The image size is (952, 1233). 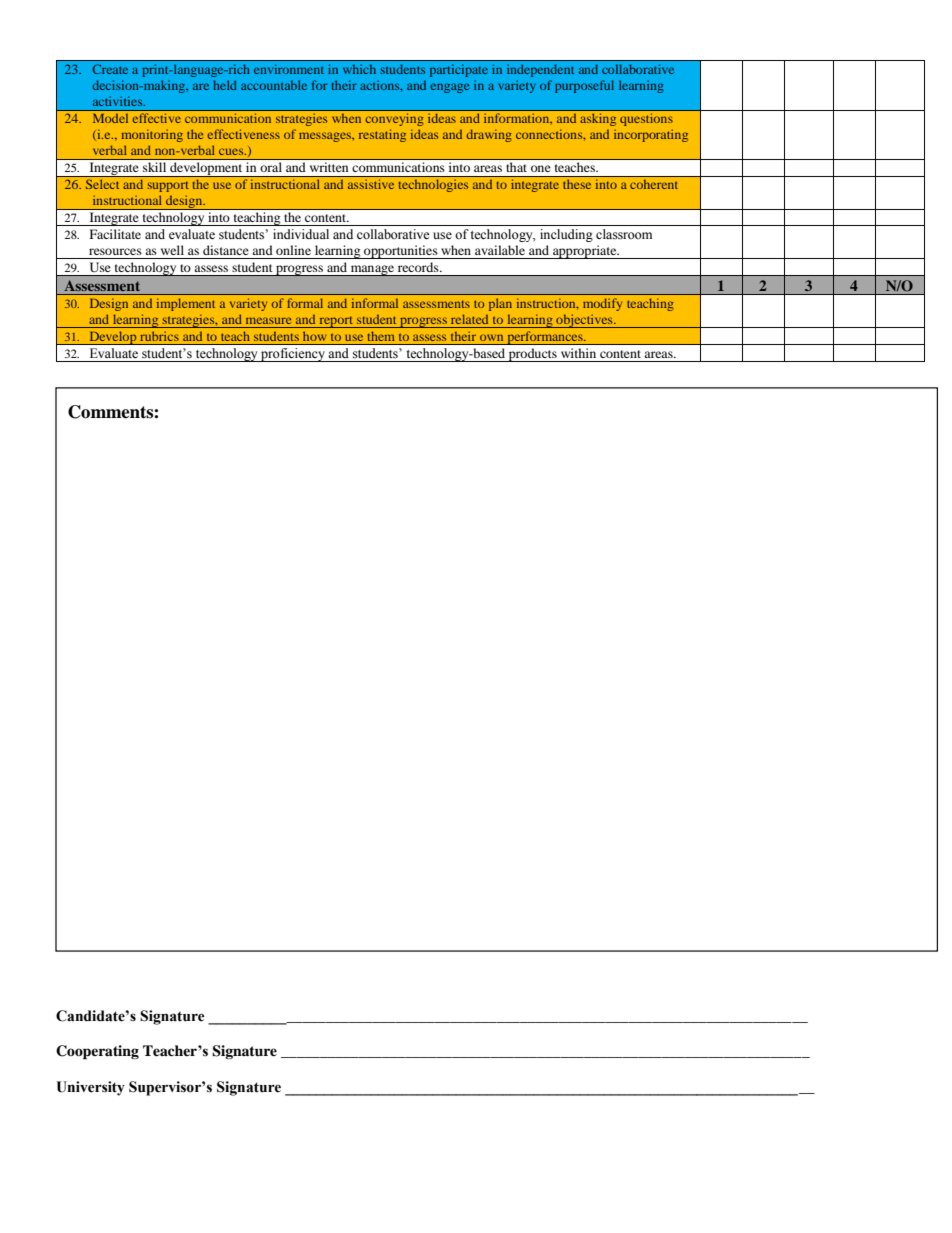 I want to click on University, so click(x=90, y=1088).
